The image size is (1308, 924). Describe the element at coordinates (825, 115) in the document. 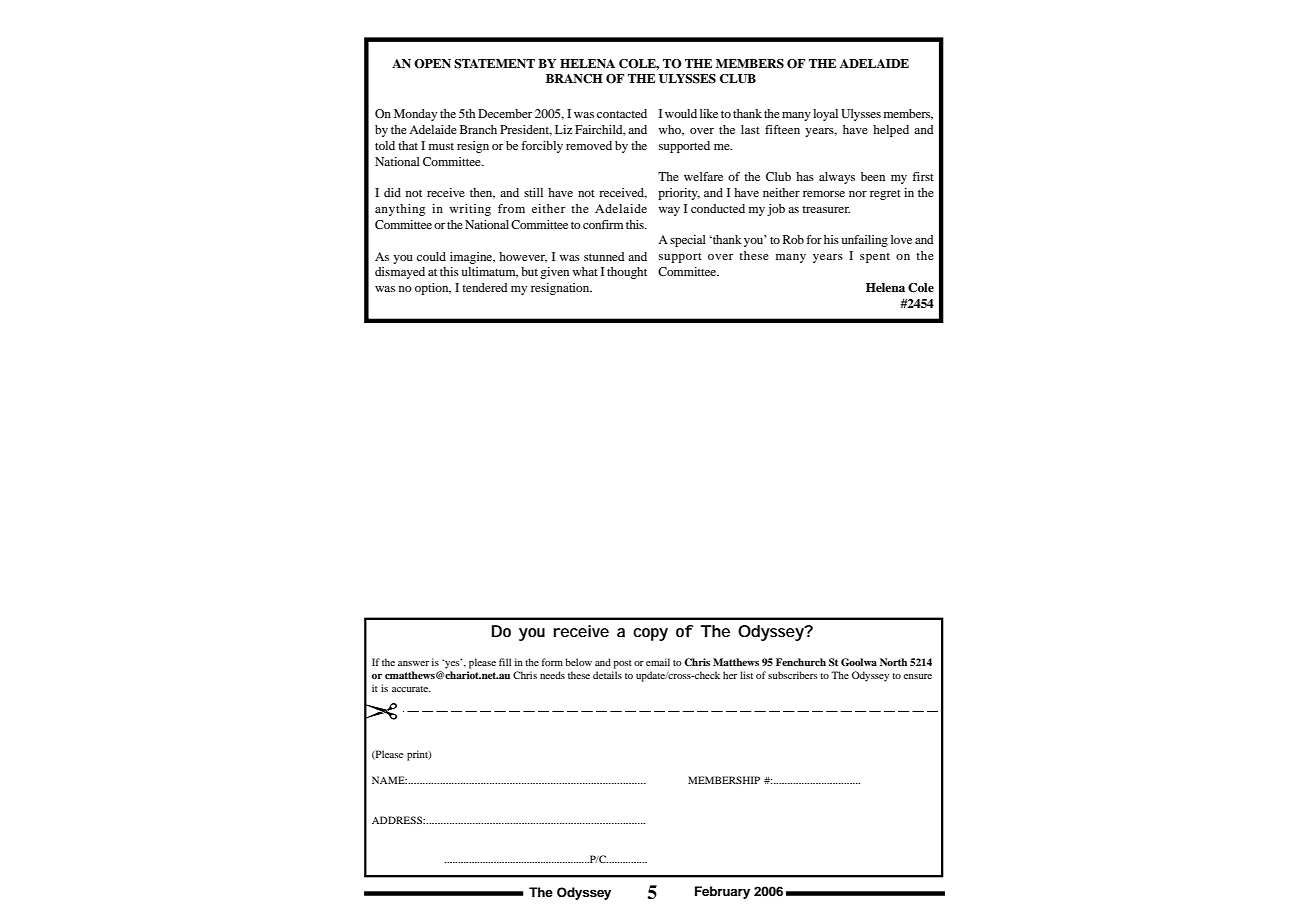

I see `loyal` at that location.
